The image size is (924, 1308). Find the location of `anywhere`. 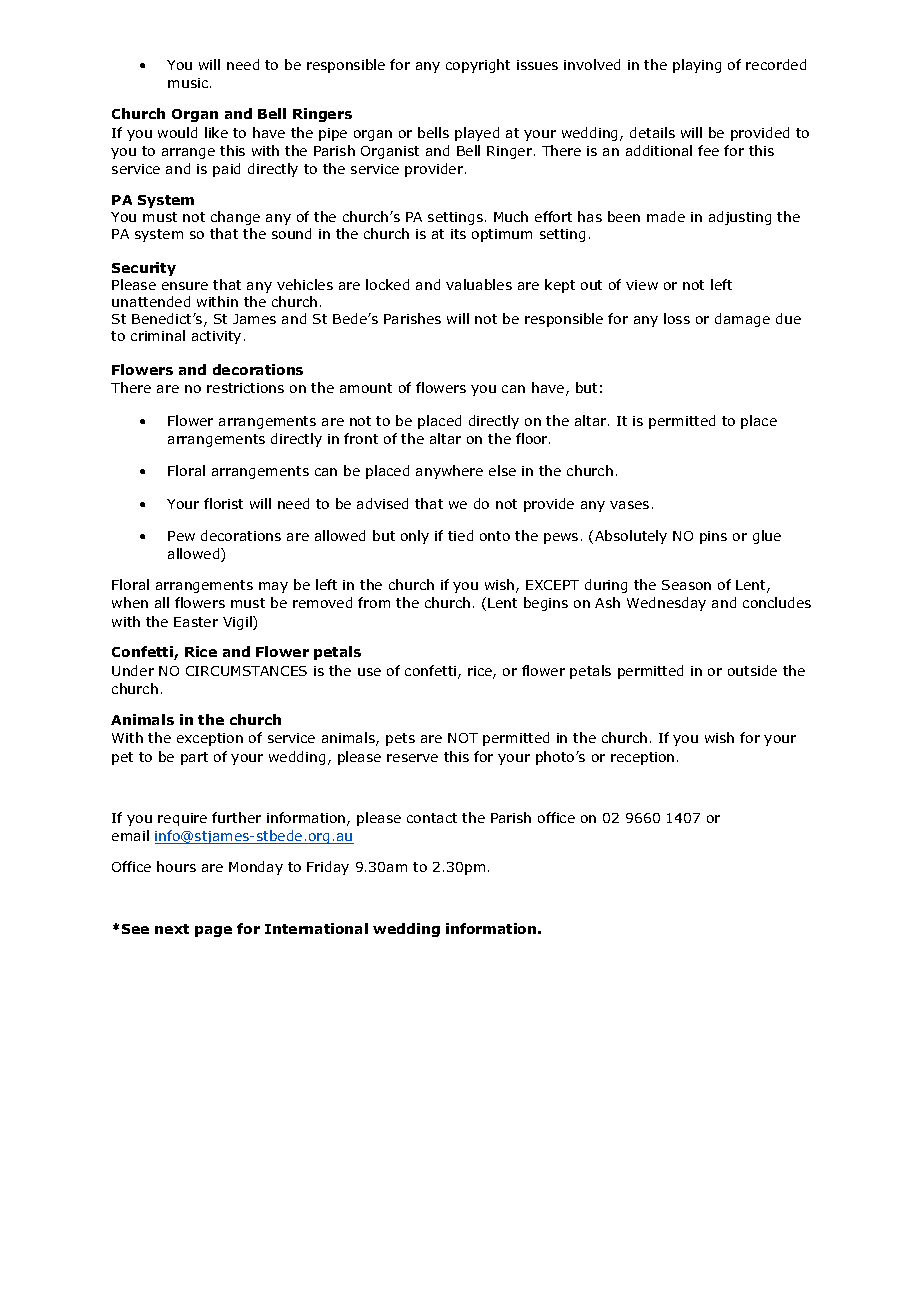

anywhere is located at coordinates (449, 472).
